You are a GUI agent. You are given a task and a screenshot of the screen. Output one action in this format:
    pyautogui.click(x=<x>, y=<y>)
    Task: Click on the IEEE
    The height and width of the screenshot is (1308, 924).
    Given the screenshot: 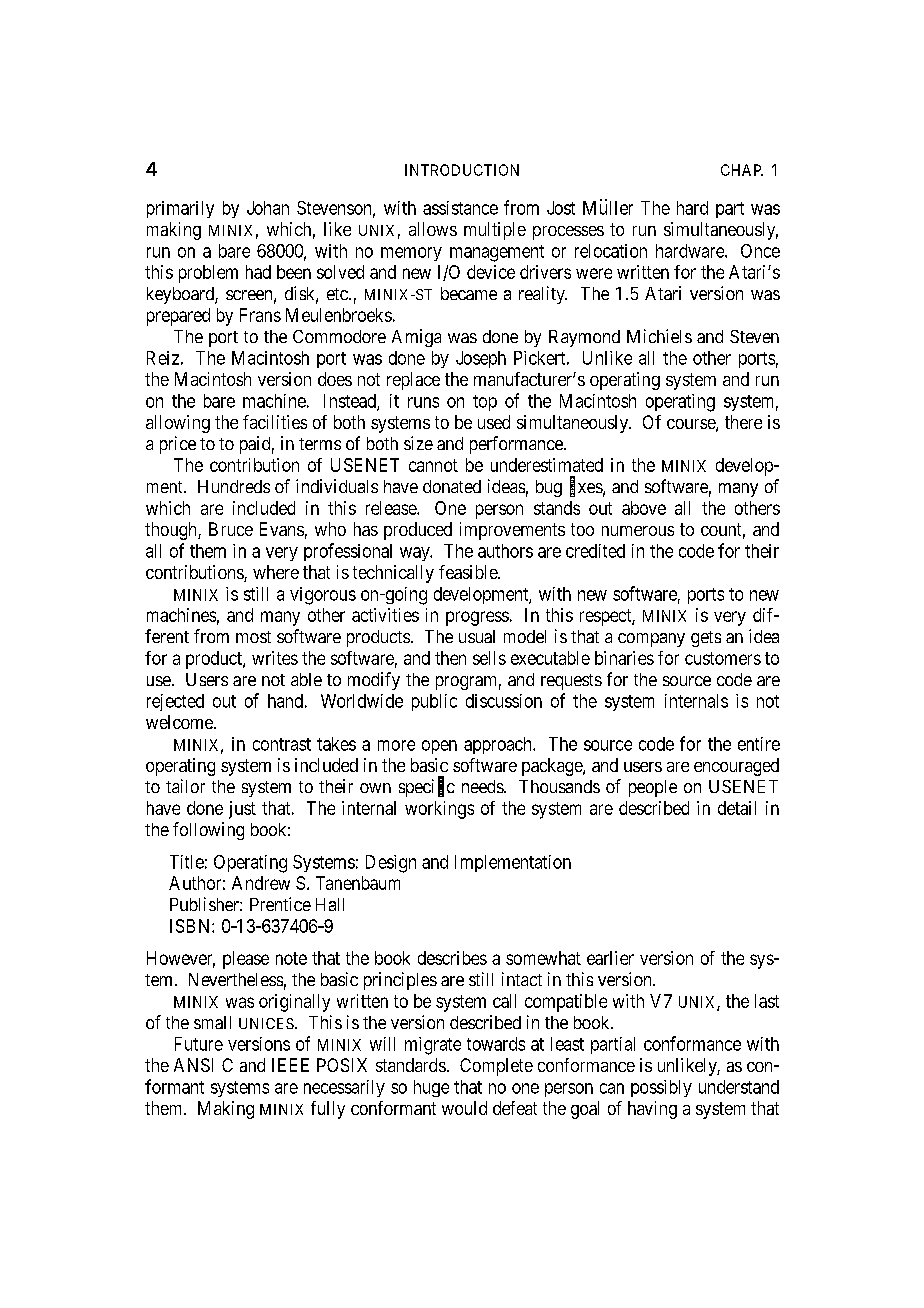 What is the action you would take?
    pyautogui.click(x=290, y=1065)
